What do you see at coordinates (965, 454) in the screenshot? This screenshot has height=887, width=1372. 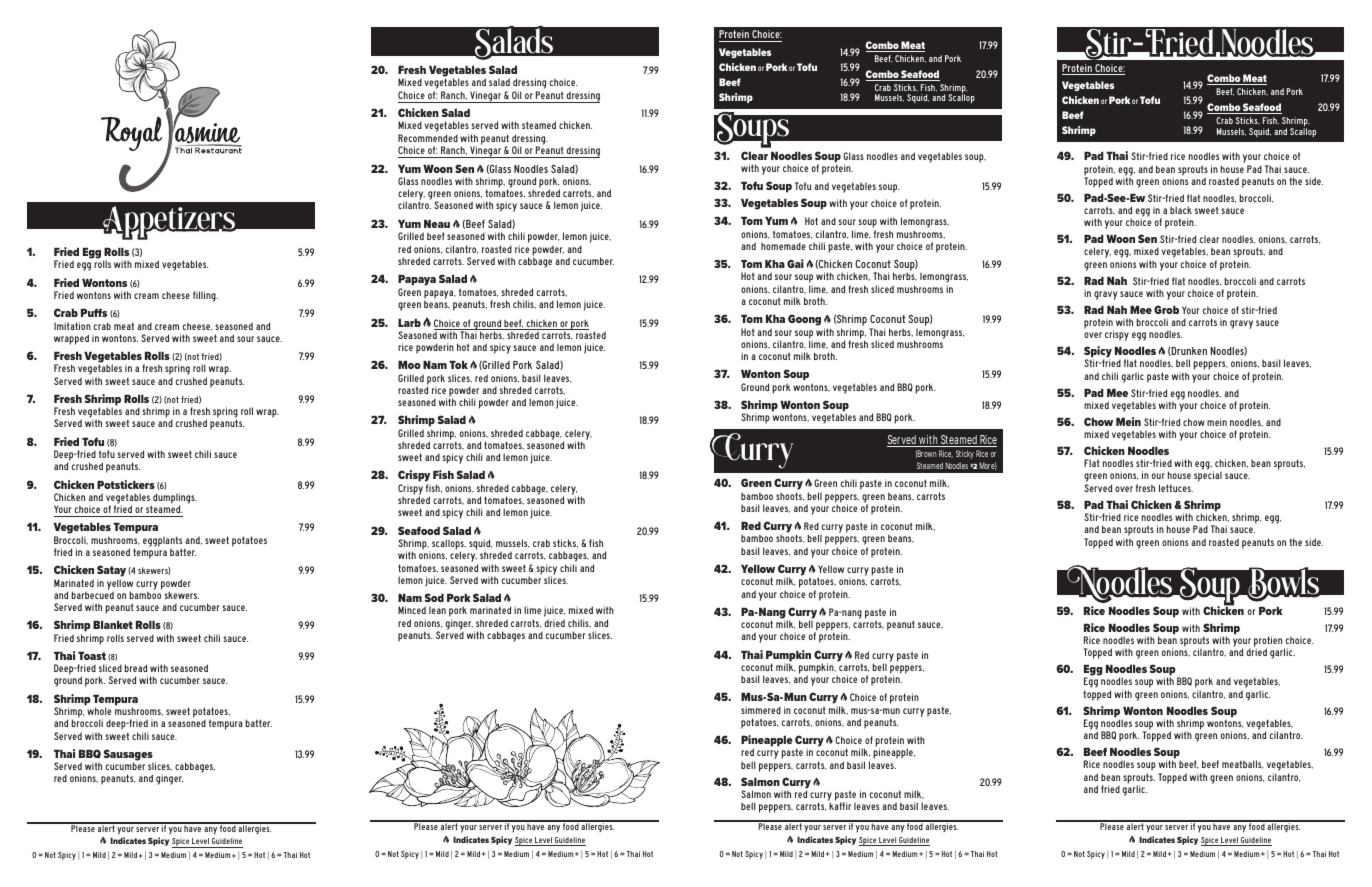 I see `Sticky` at bounding box center [965, 454].
